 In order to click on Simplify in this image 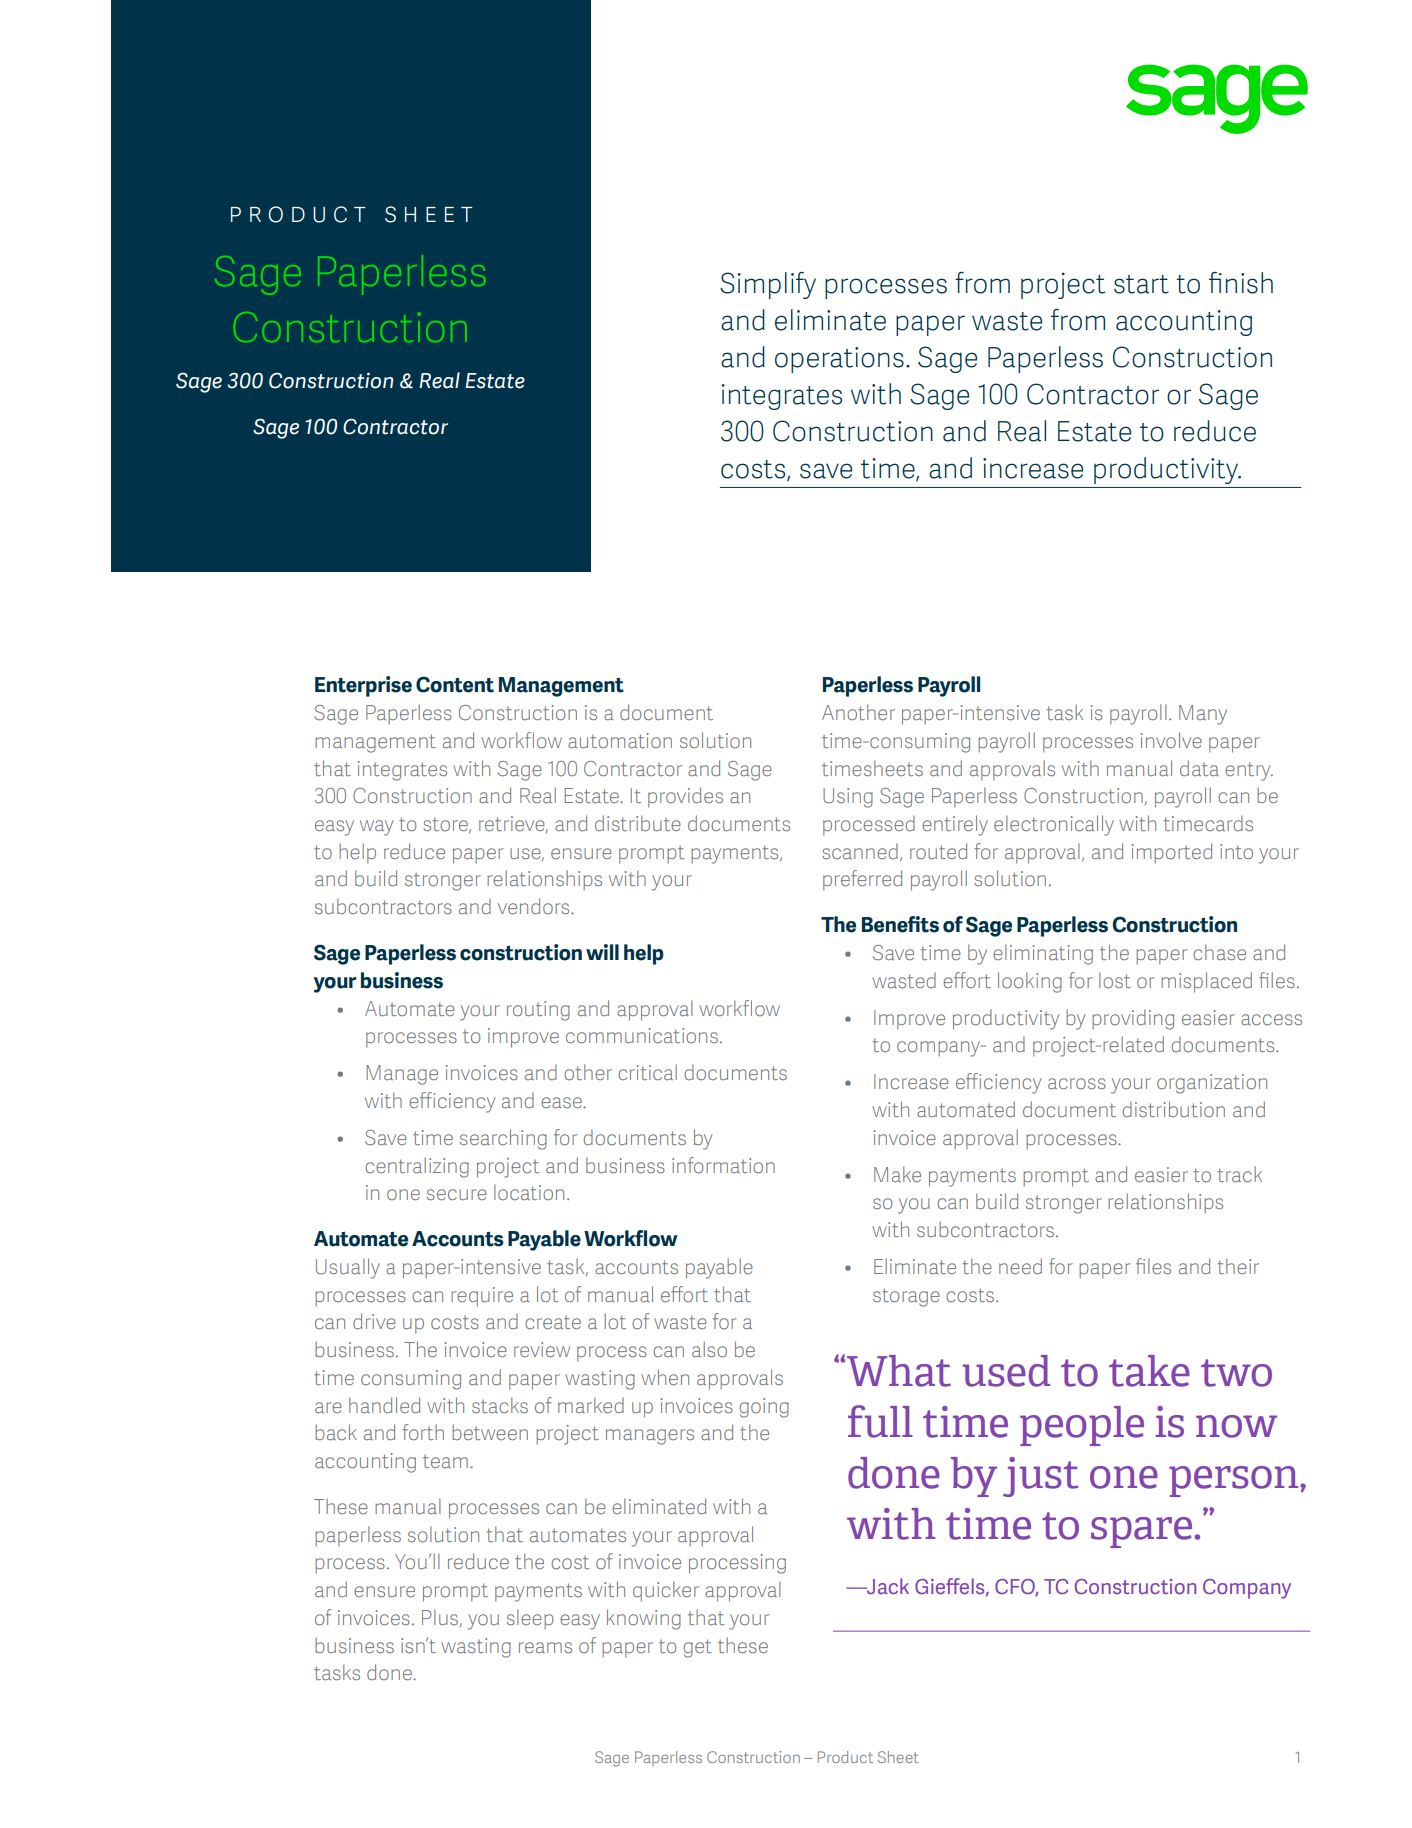, I will do `click(768, 285)`.
